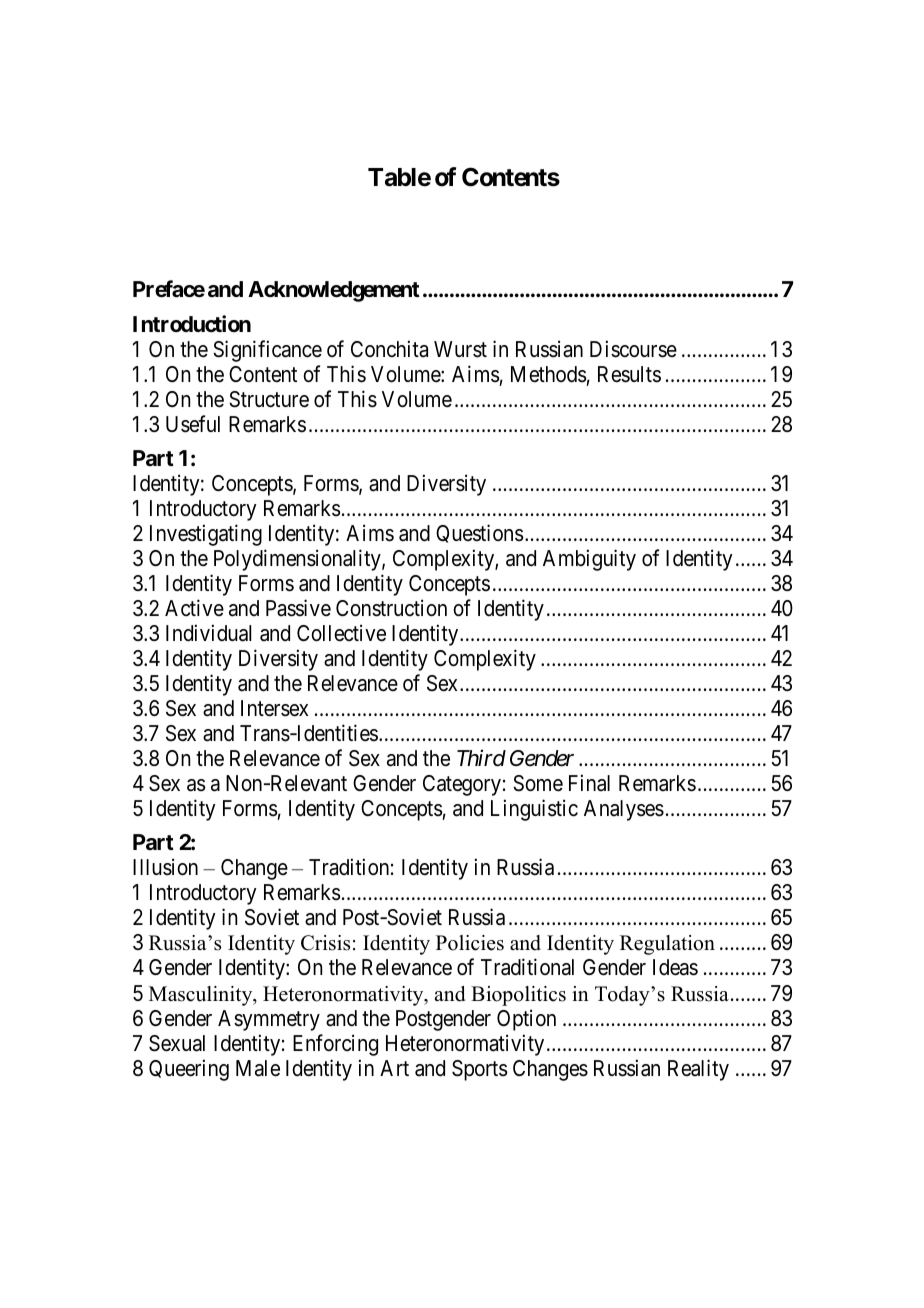 Image resolution: width=924 pixels, height=1308 pixels. Describe the element at coordinates (165, 867) in the page. I see `Illusion` at that location.
